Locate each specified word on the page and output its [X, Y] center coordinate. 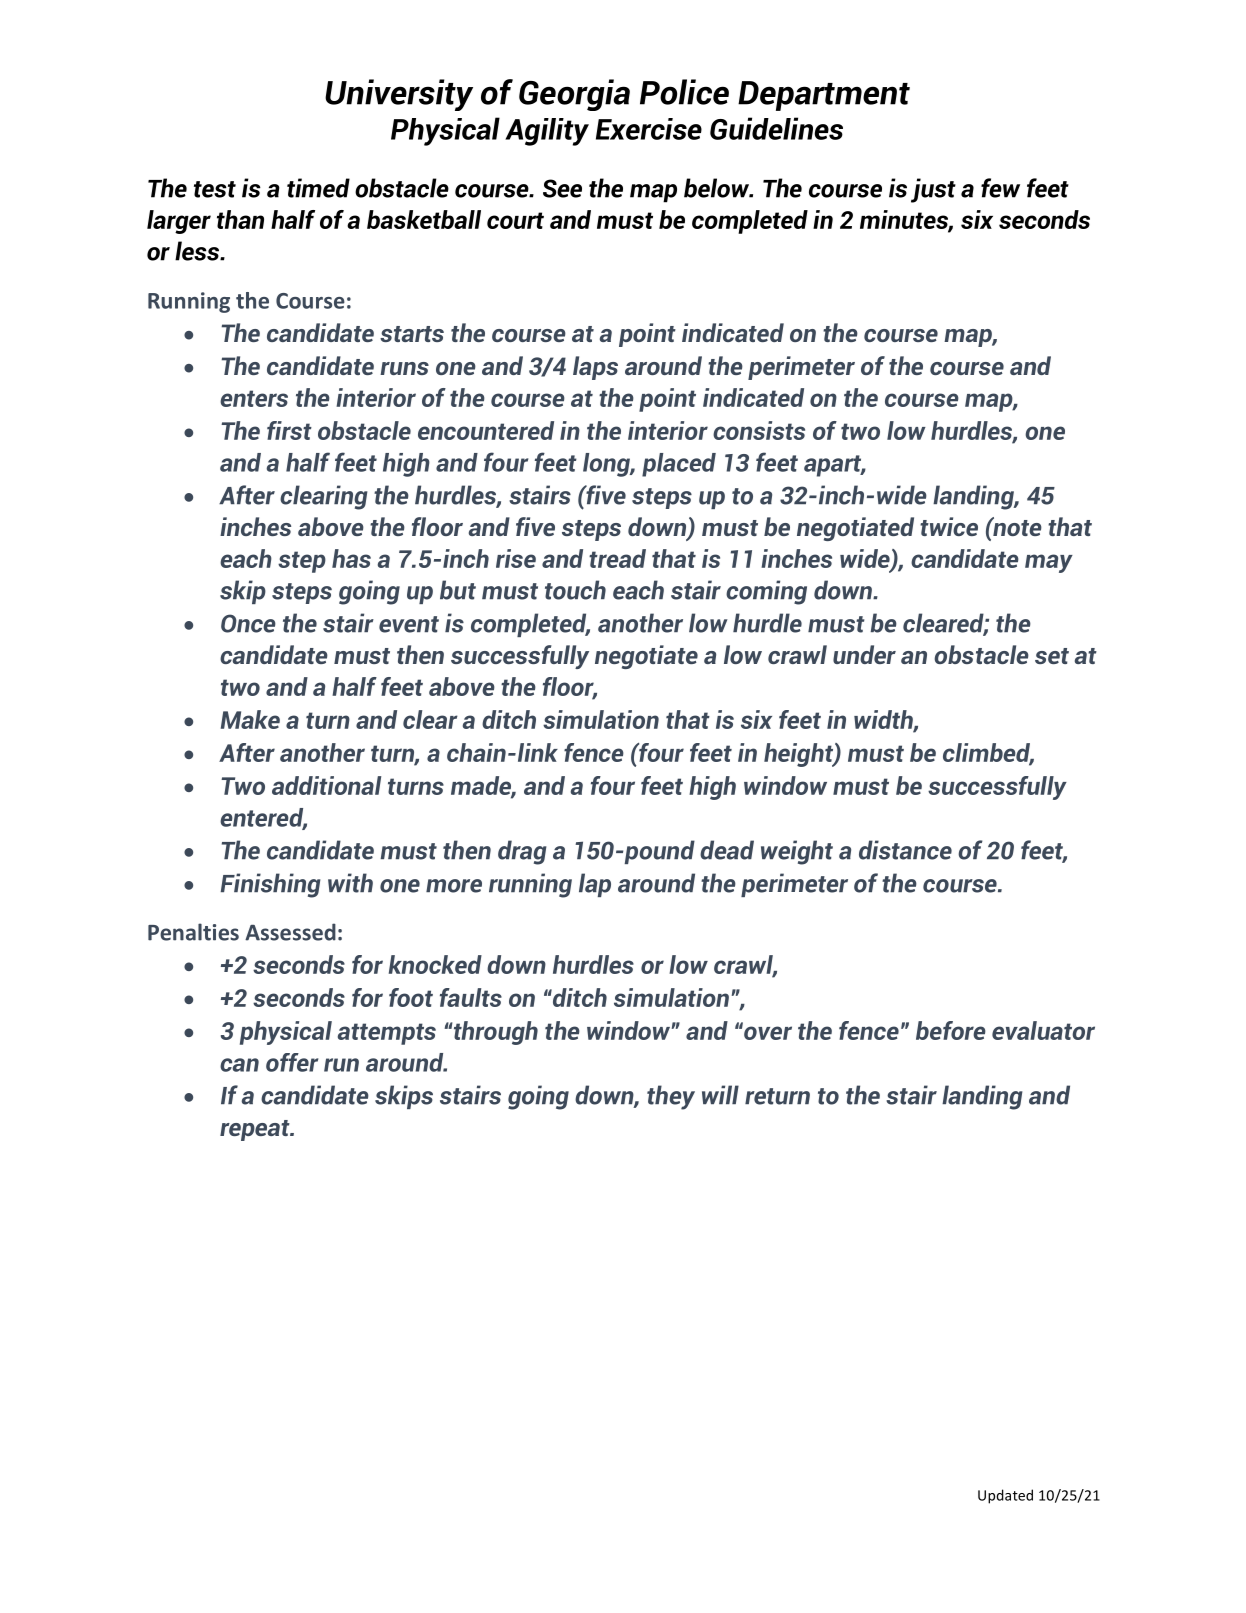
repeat [256, 1130]
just [933, 190]
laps [595, 368]
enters [254, 398]
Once [248, 623]
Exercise [649, 129]
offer [292, 1062]
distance [905, 850]
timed [318, 188]
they [671, 1097]
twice [949, 526]
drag [522, 852]
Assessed [290, 932]
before [951, 1030]
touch [575, 590]
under [864, 654]
